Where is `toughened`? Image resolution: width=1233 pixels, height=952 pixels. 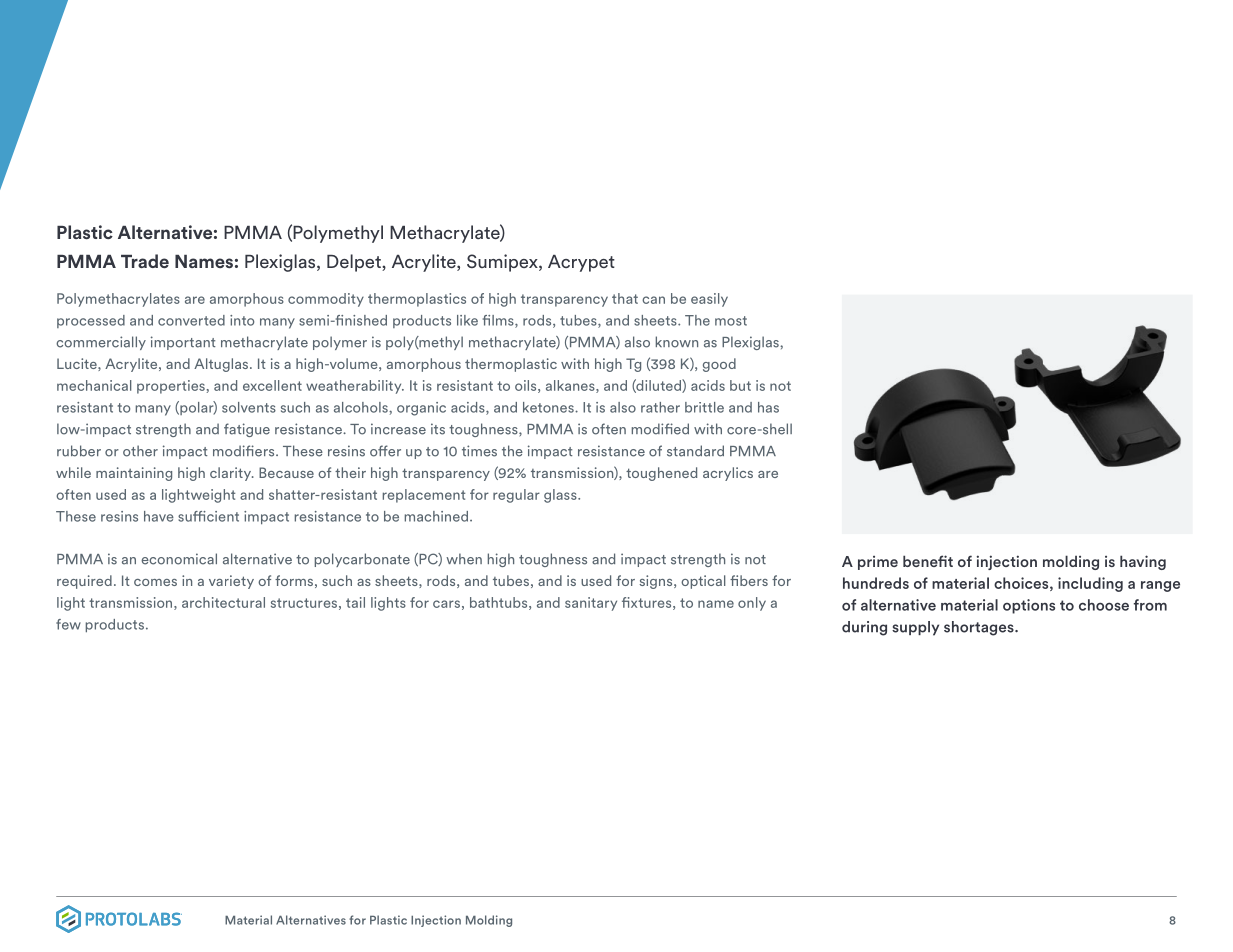 toughened is located at coordinates (661, 474).
